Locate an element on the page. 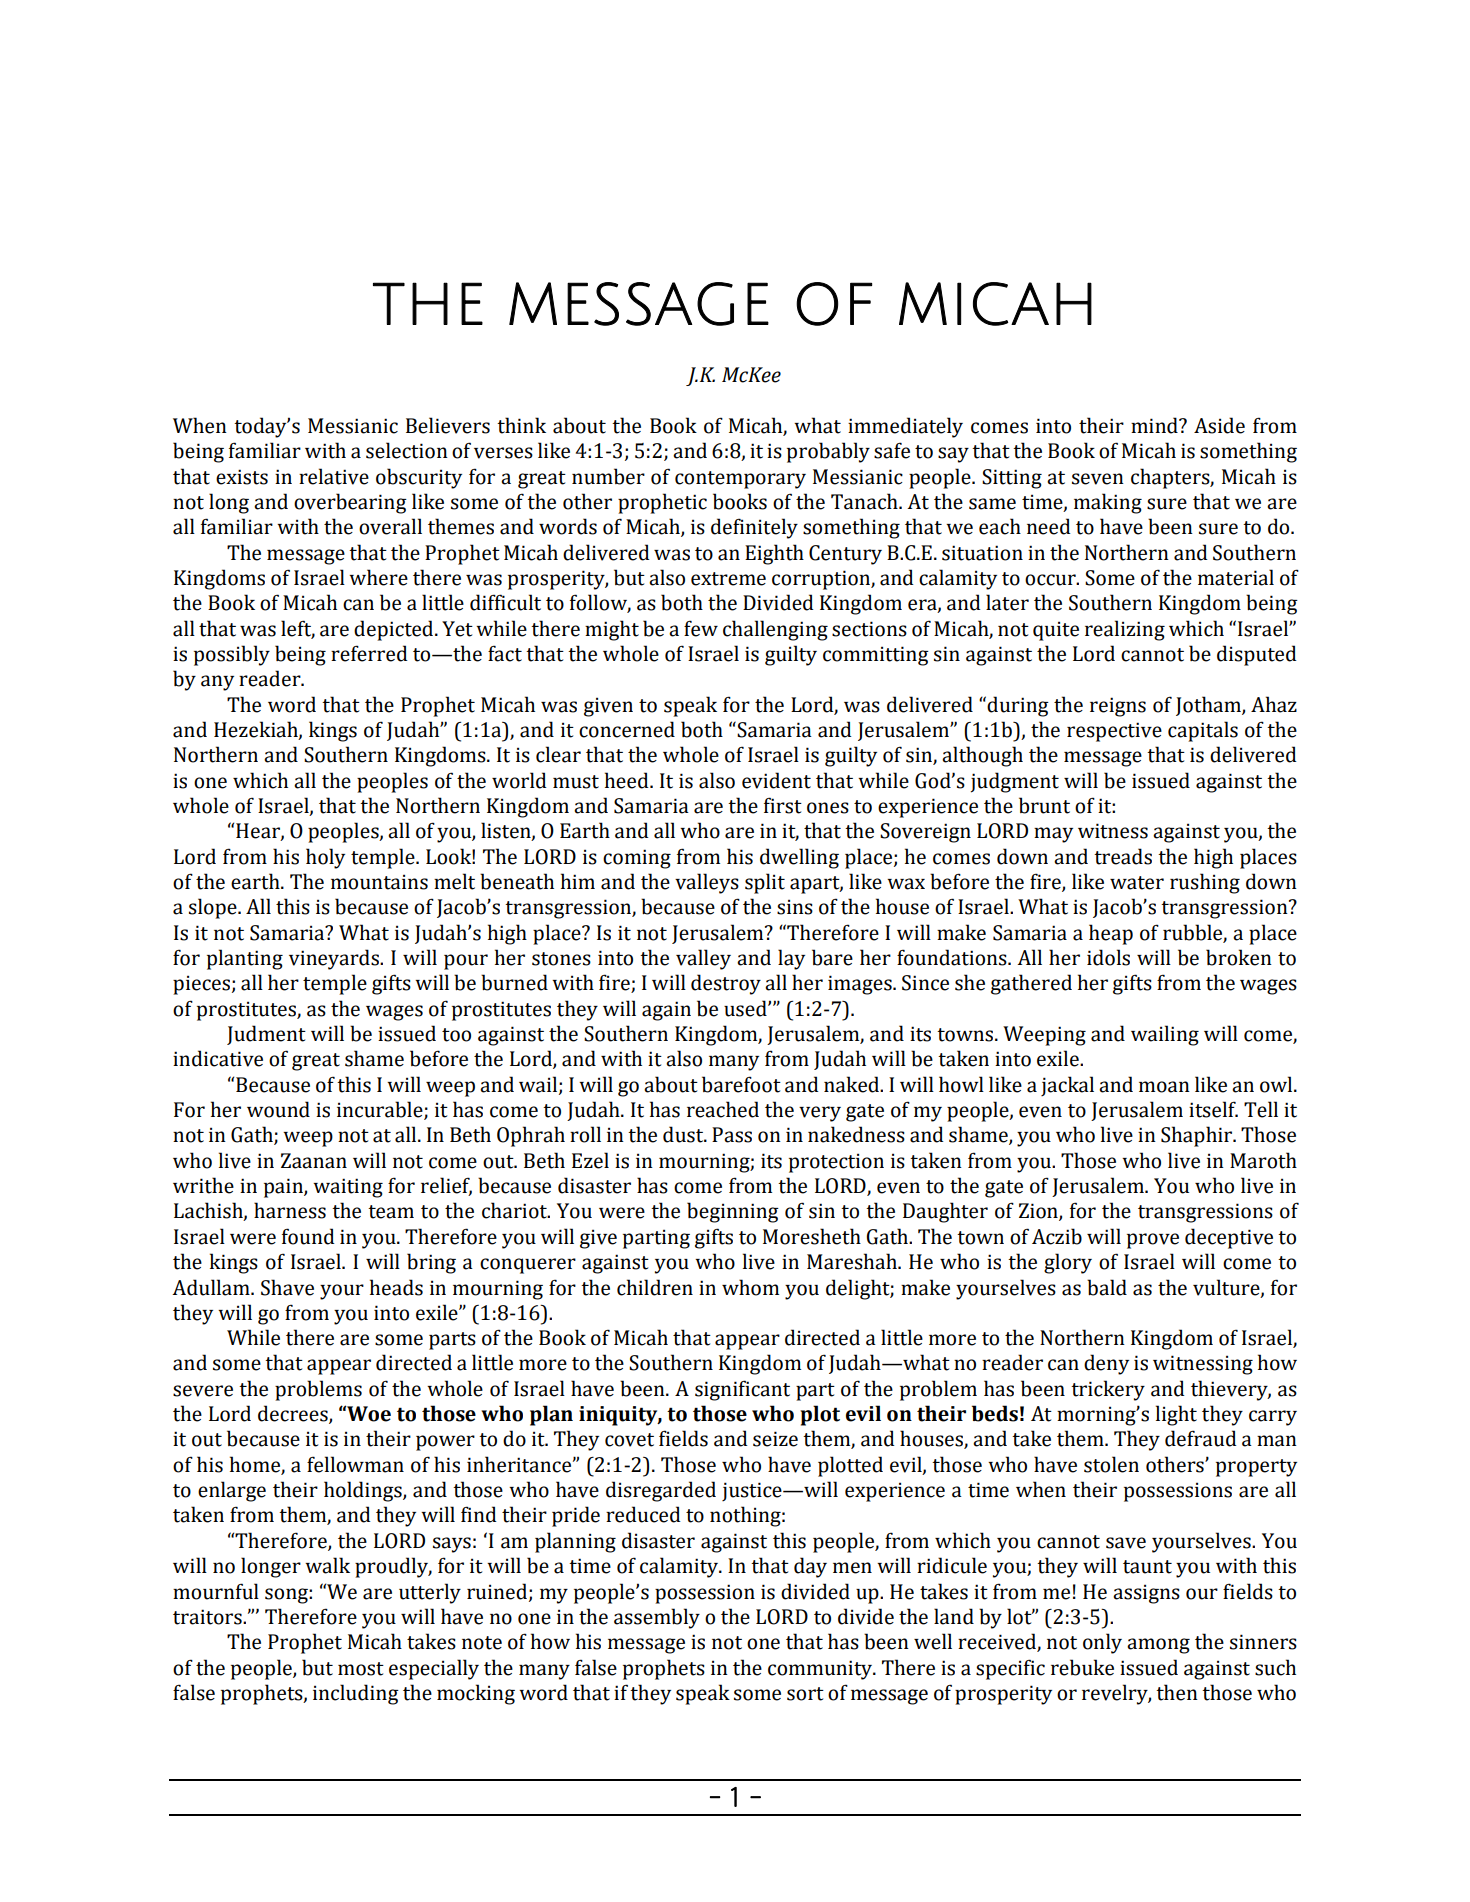 The image size is (1470, 1902). deny is located at coordinates (1106, 1364).
